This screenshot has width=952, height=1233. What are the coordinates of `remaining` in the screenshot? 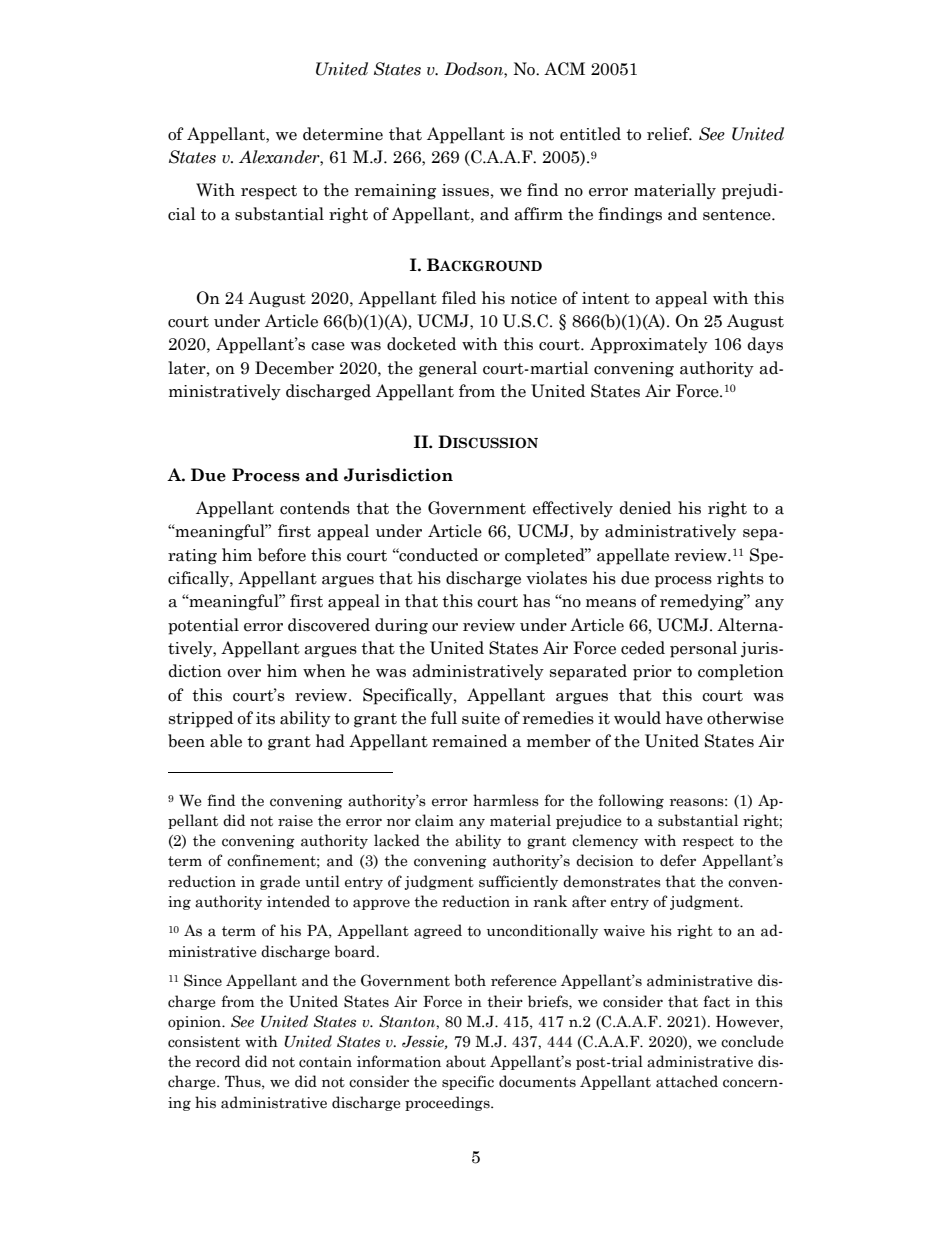 It's located at (395, 192).
